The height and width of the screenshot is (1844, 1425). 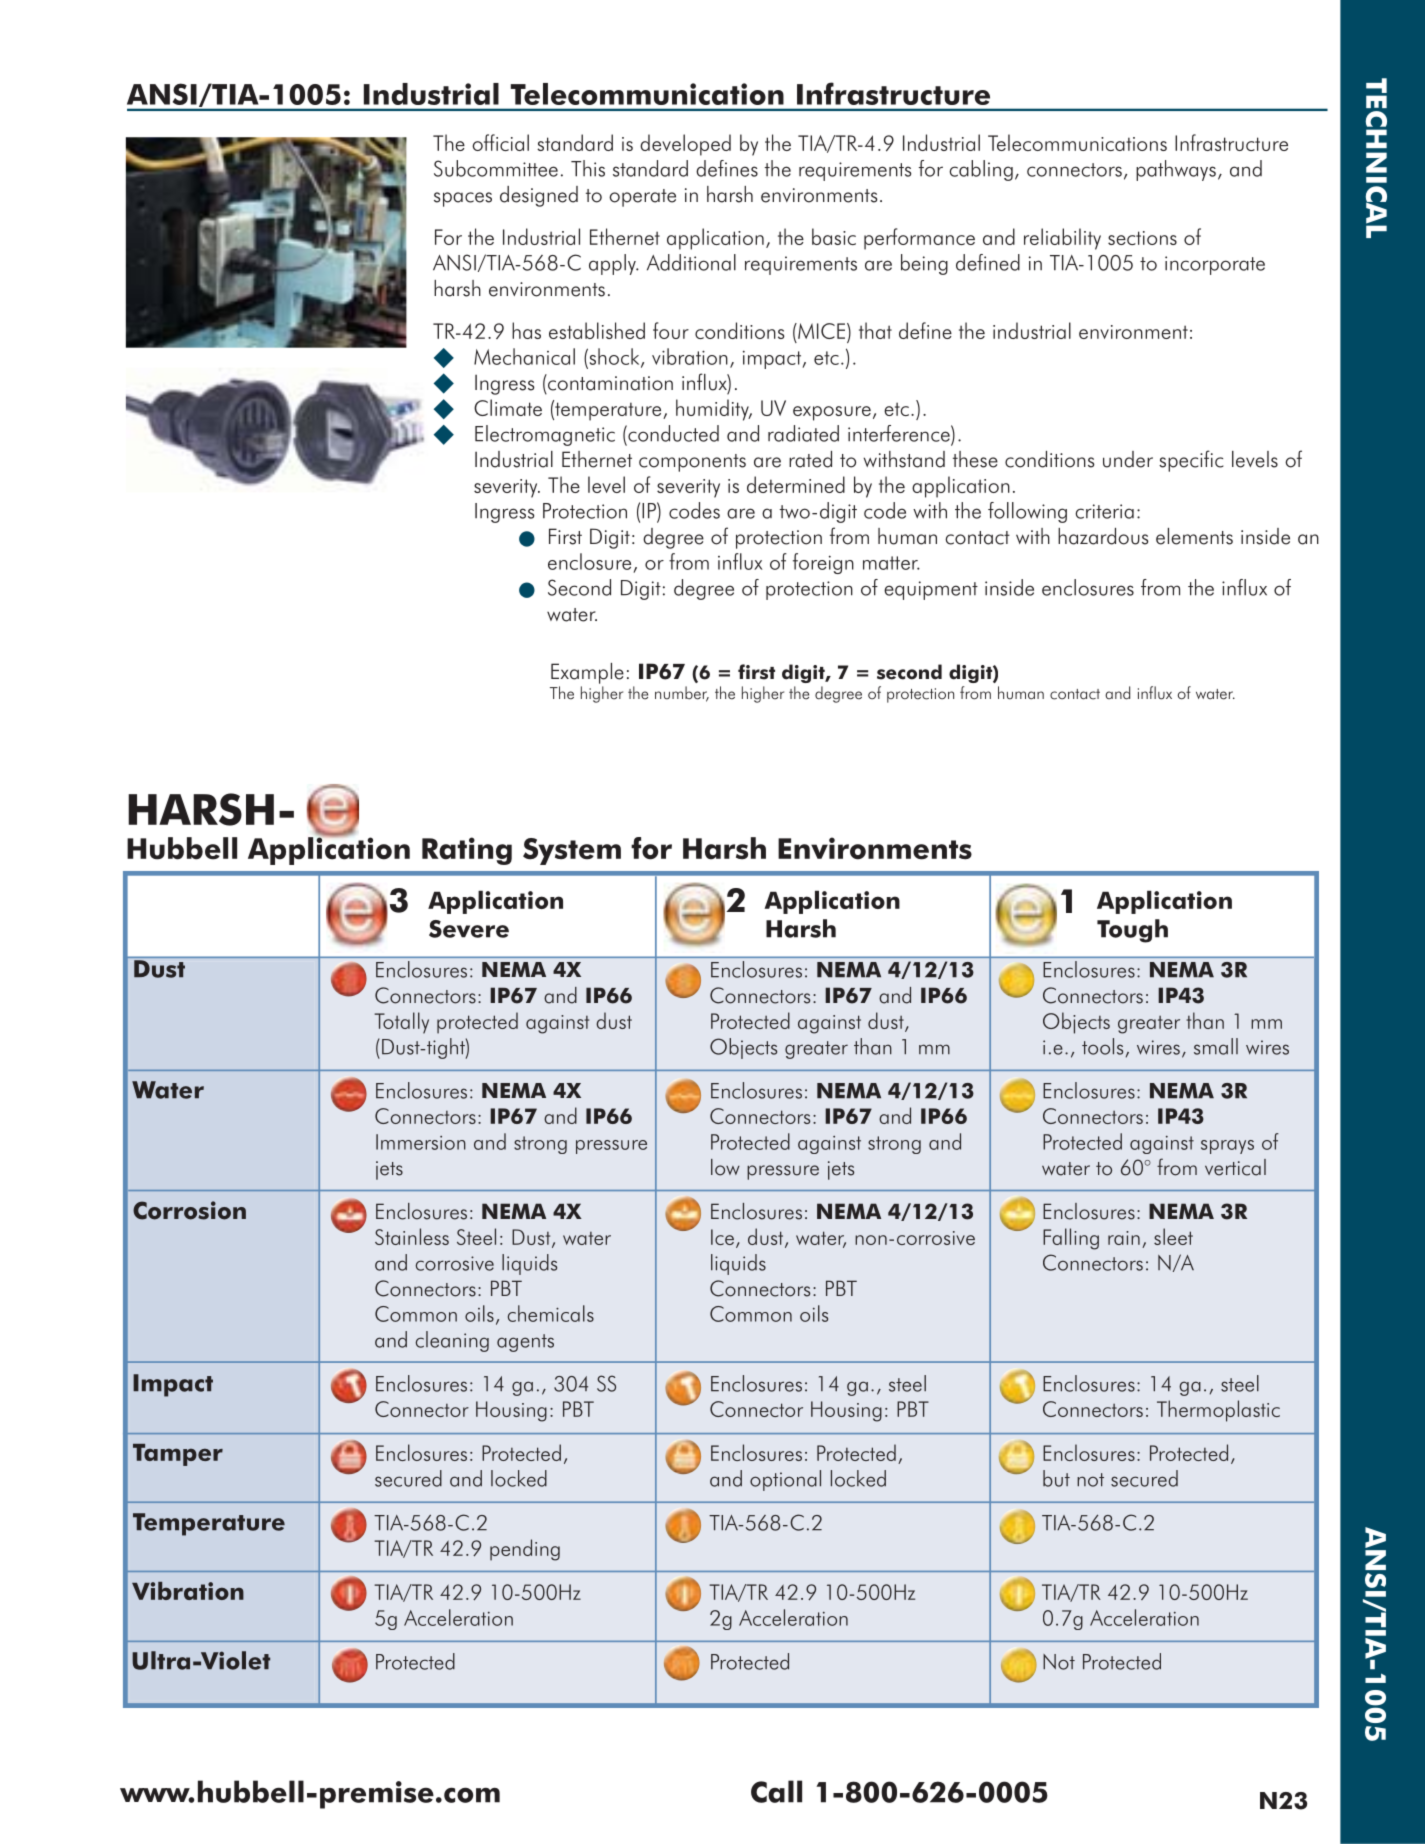 I want to click on pending, so click(x=525, y=1550).
